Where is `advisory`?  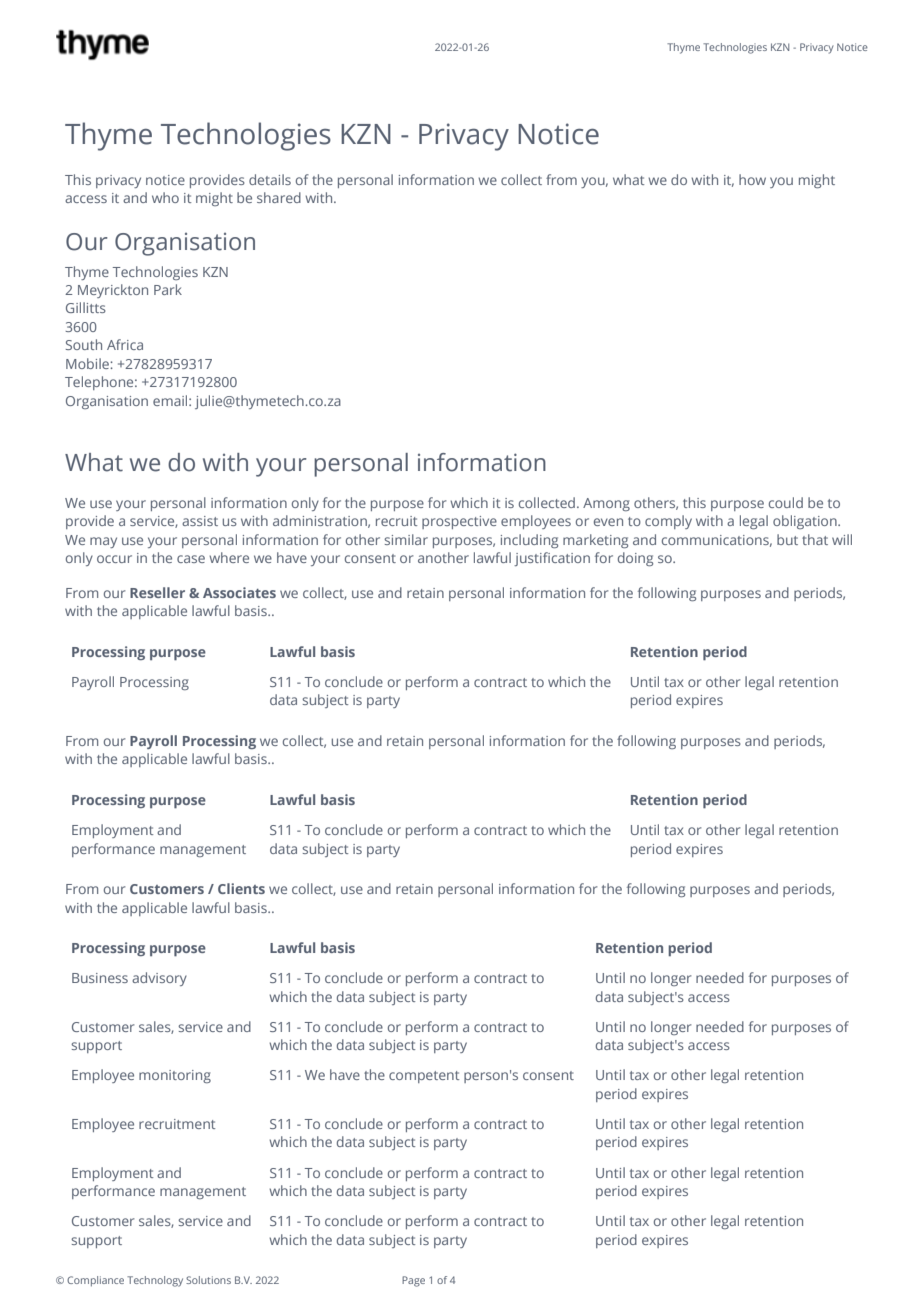
advisory is located at coordinates (159, 979).
